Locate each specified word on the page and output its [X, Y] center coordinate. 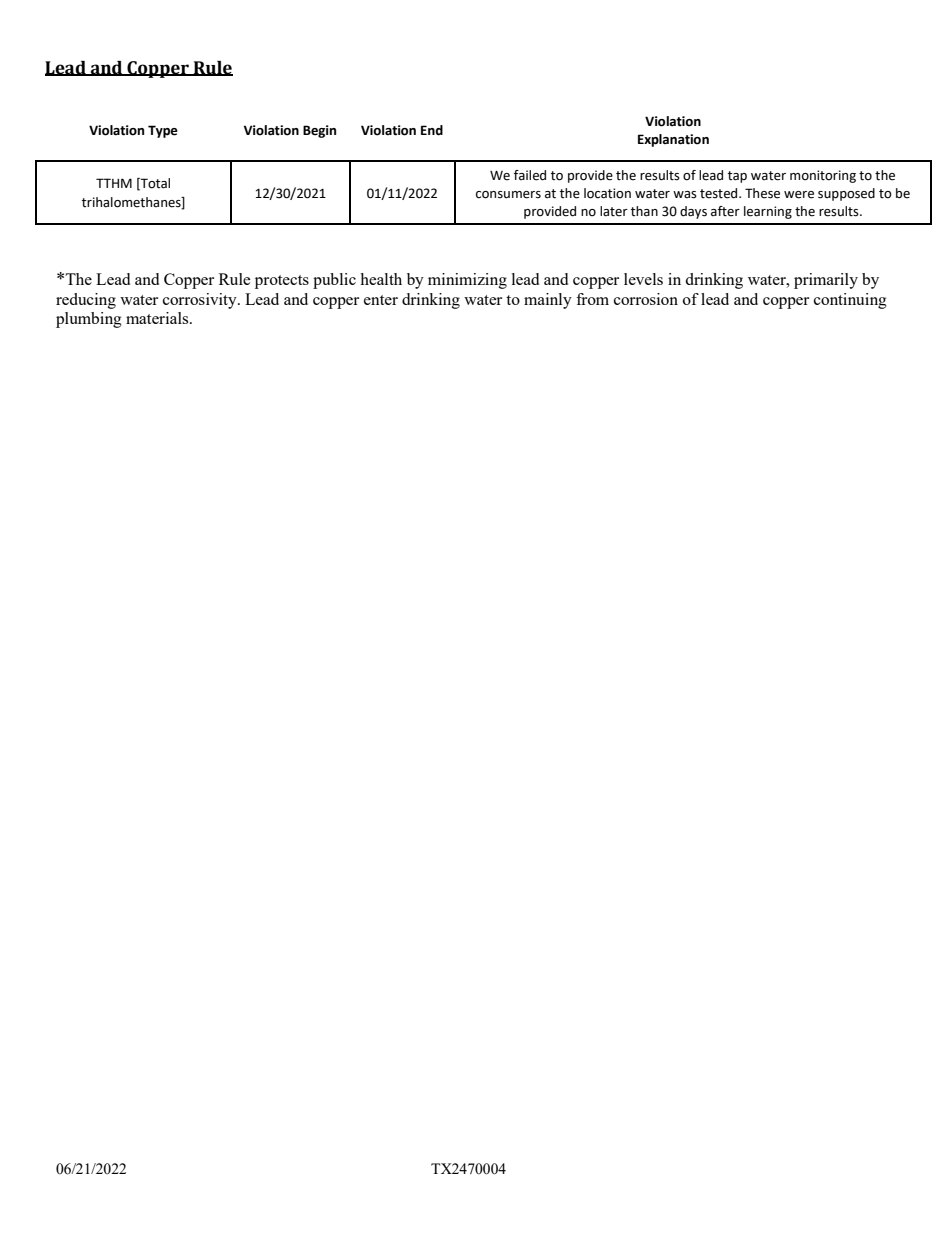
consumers [508, 195]
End [432, 130]
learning [768, 212]
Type [163, 131]
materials [158, 318]
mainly [548, 301]
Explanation [673, 140]
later [614, 211]
